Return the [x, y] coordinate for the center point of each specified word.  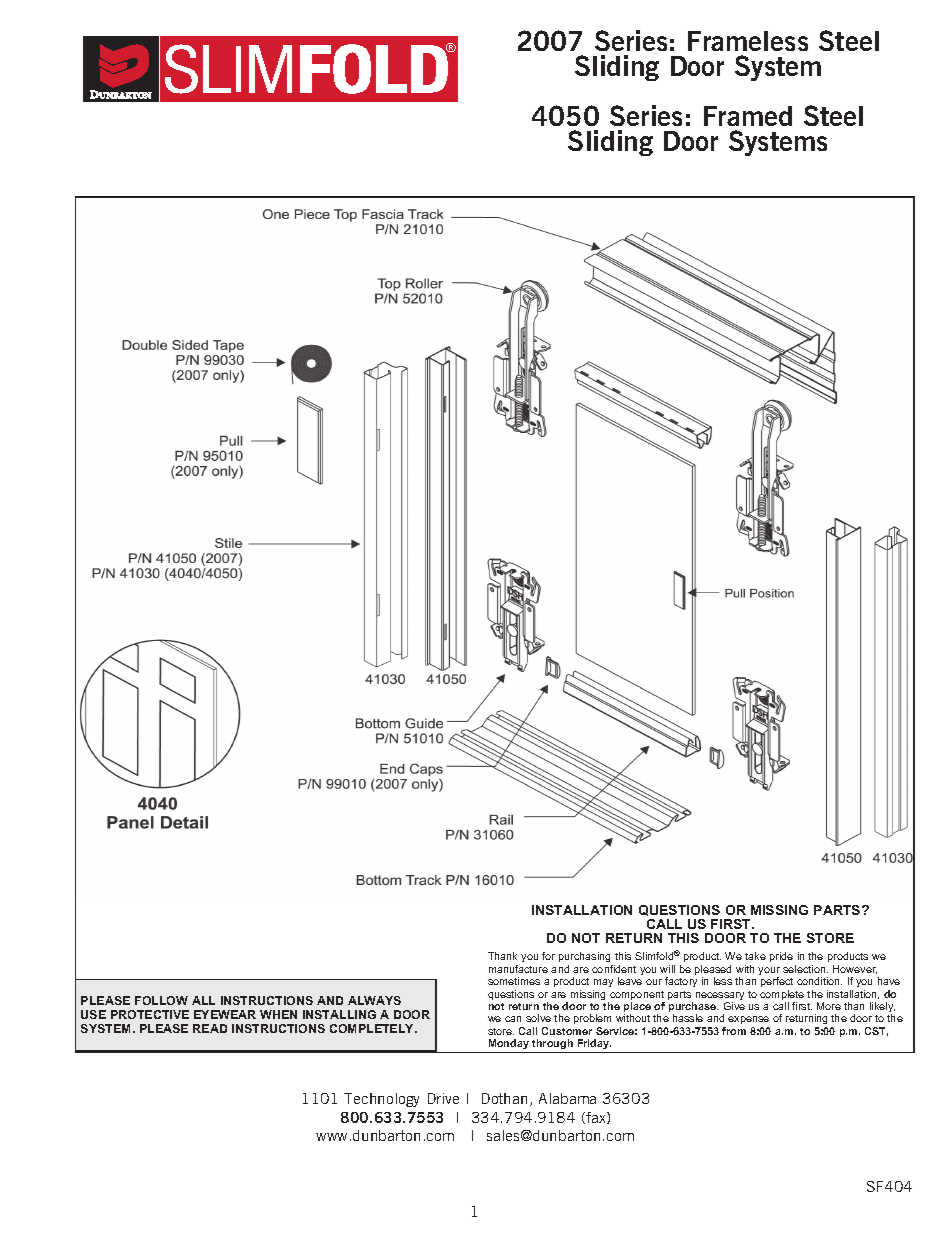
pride [781, 957]
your [769, 972]
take [755, 956]
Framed [748, 116]
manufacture [518, 969]
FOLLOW [161, 1000]
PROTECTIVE [150, 1014]
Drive [443, 1098]
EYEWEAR [225, 1014]
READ [210, 1028]
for [548, 956]
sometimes [514, 981]
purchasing [584, 957]
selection [805, 969]
